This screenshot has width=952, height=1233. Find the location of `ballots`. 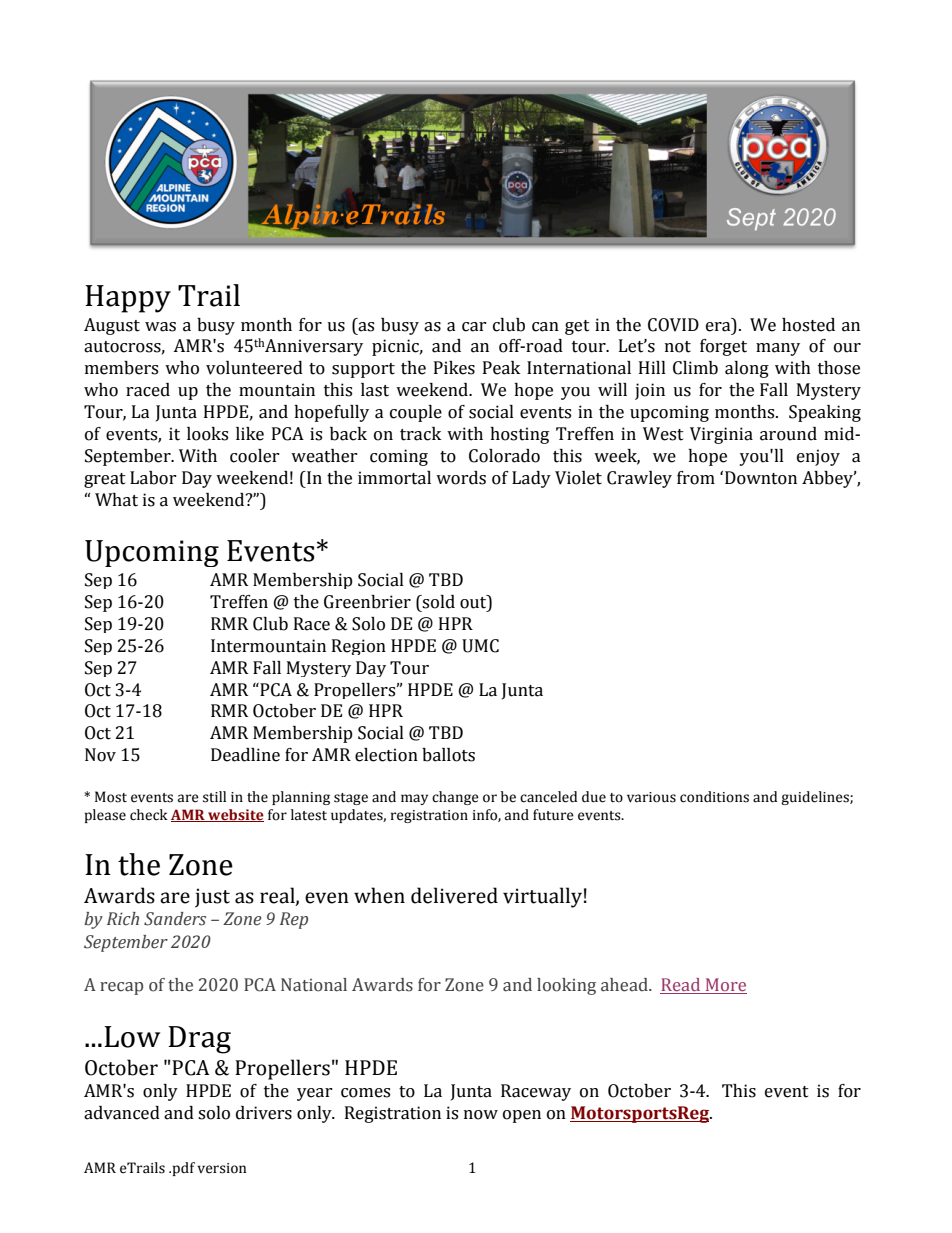

ballots is located at coordinates (448, 755).
